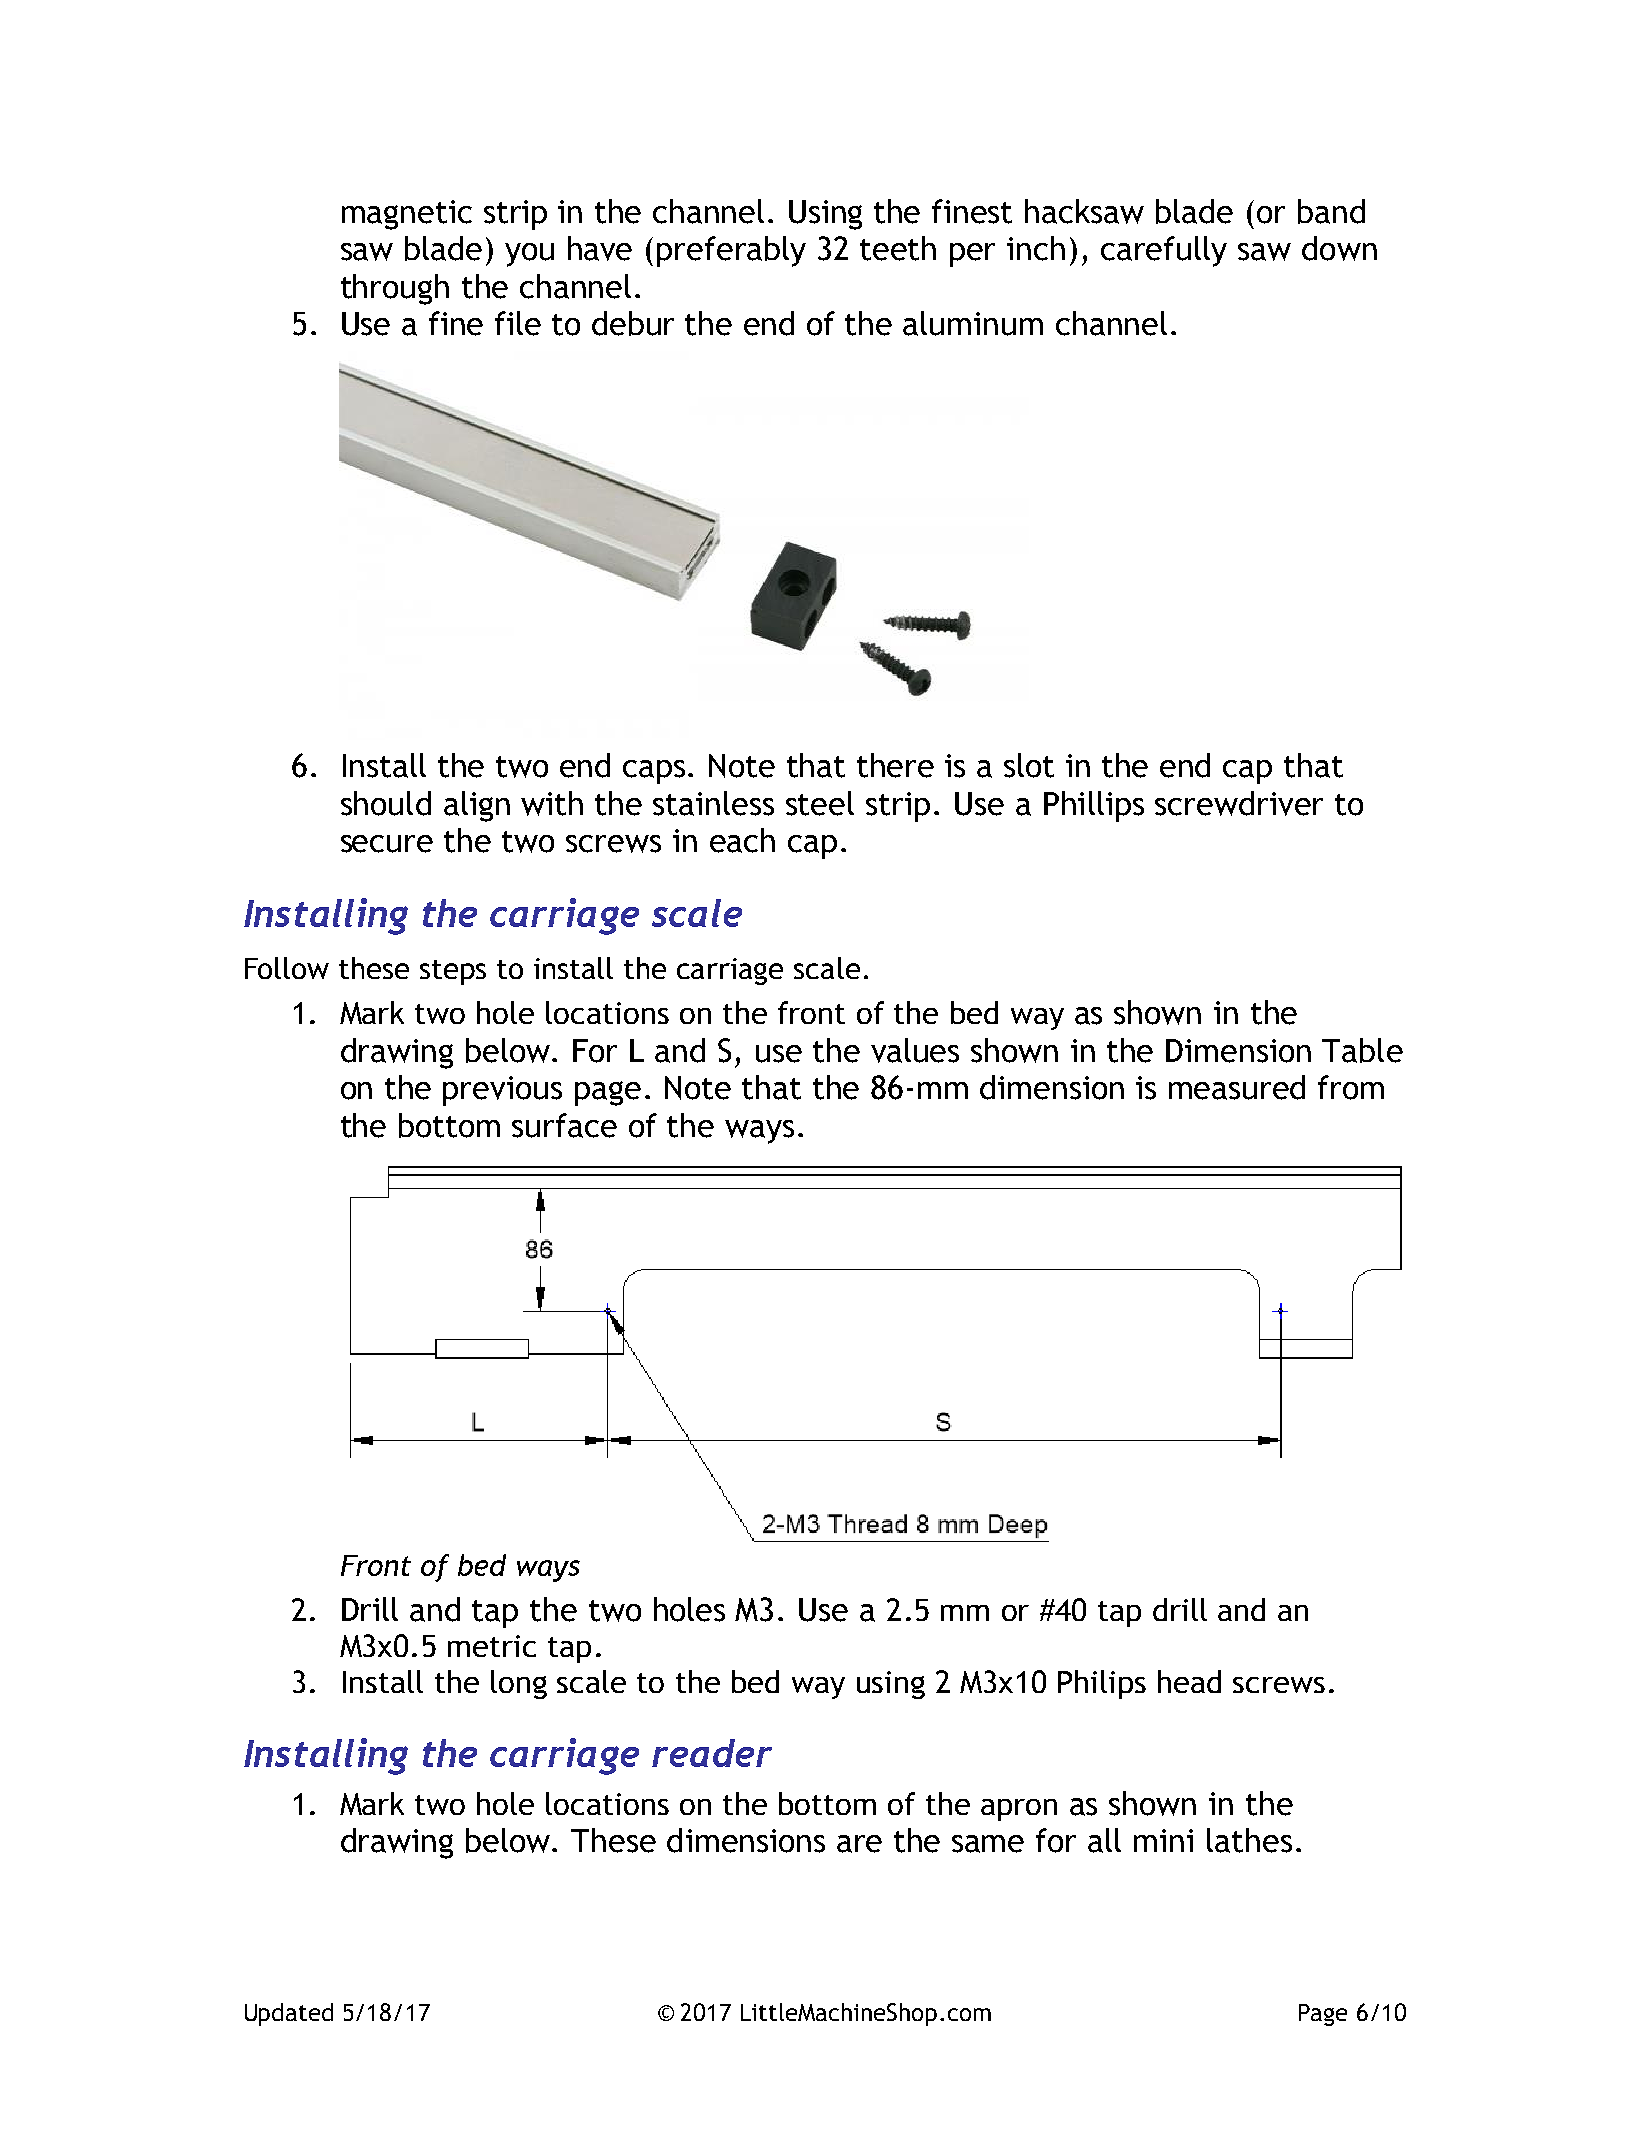 The width and height of the image is (1649, 2133). Describe the element at coordinates (742, 840) in the image. I see `each` at that location.
